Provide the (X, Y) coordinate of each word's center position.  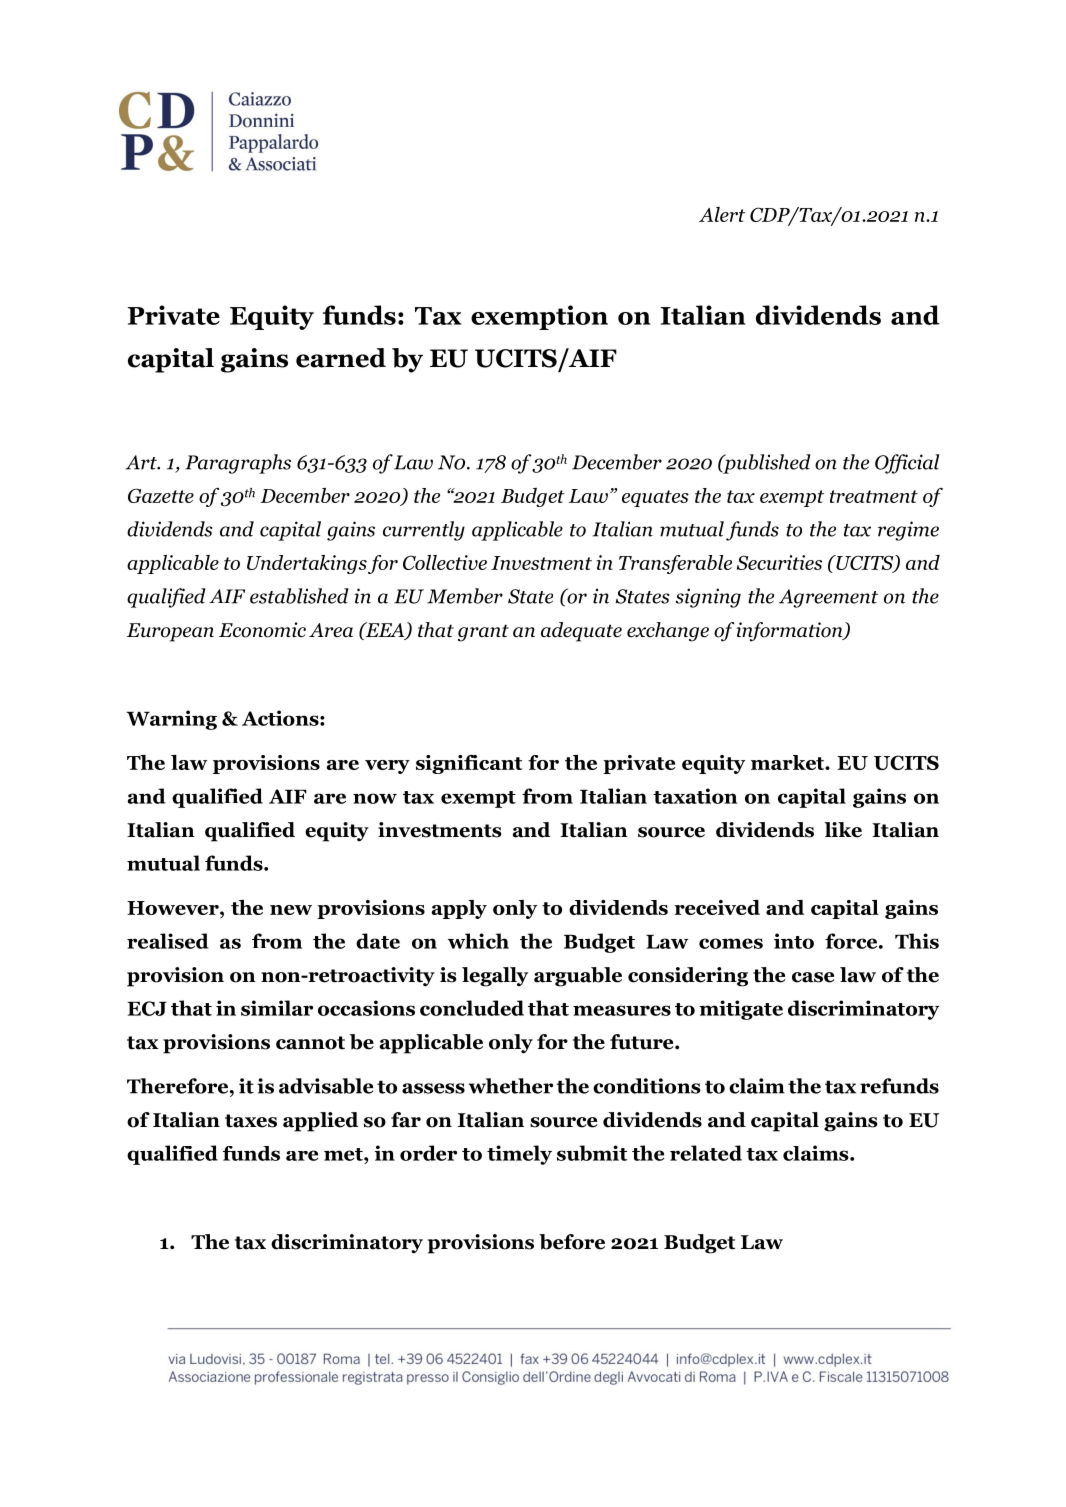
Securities (779, 562)
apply (459, 909)
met (344, 1154)
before (572, 1242)
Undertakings (307, 564)
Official (907, 464)
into (794, 941)
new (291, 910)
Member (465, 596)
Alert (722, 214)
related (706, 1153)
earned (341, 358)
